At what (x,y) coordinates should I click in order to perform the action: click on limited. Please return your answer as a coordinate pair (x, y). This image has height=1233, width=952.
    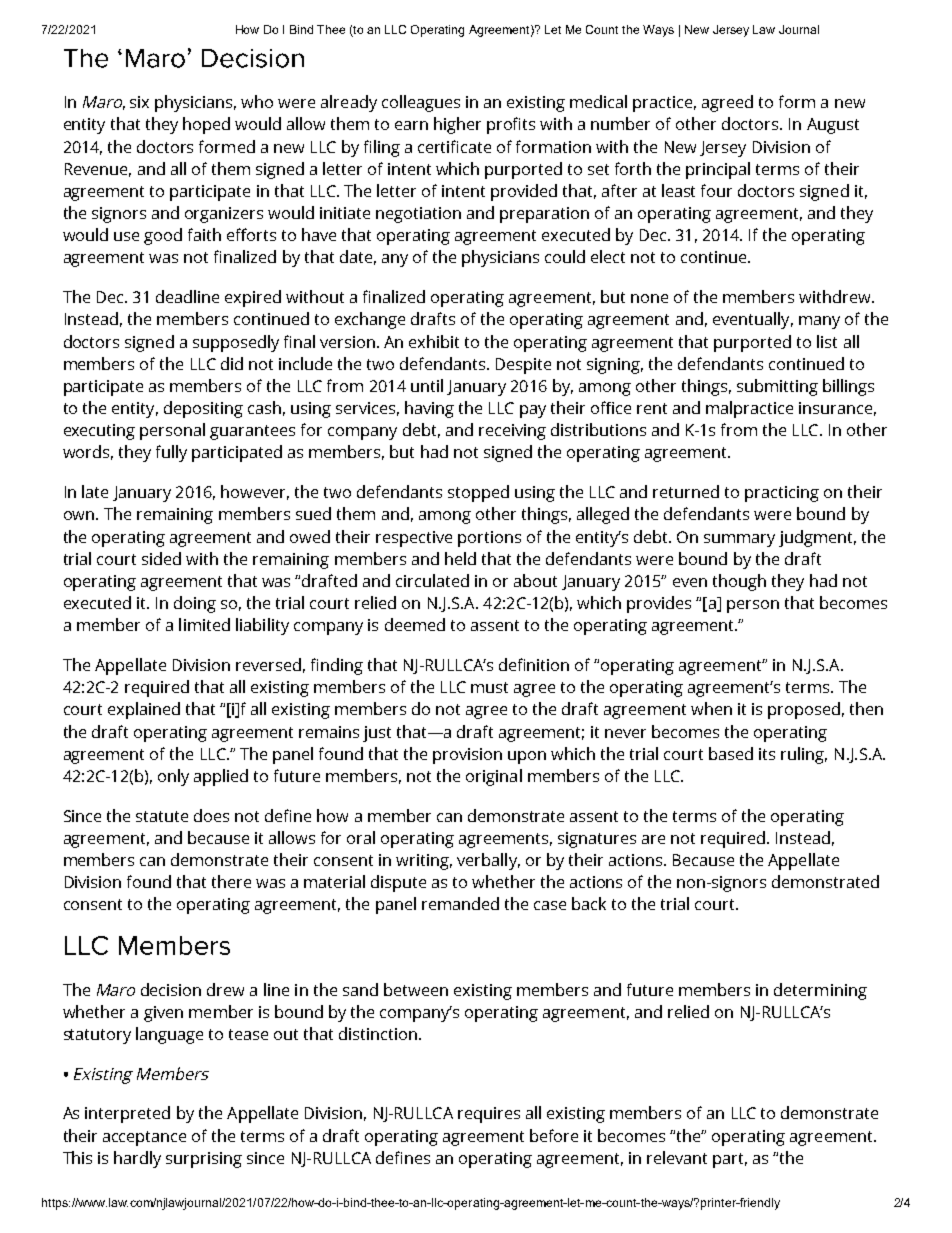
    Looking at the image, I should click on (204, 624).
